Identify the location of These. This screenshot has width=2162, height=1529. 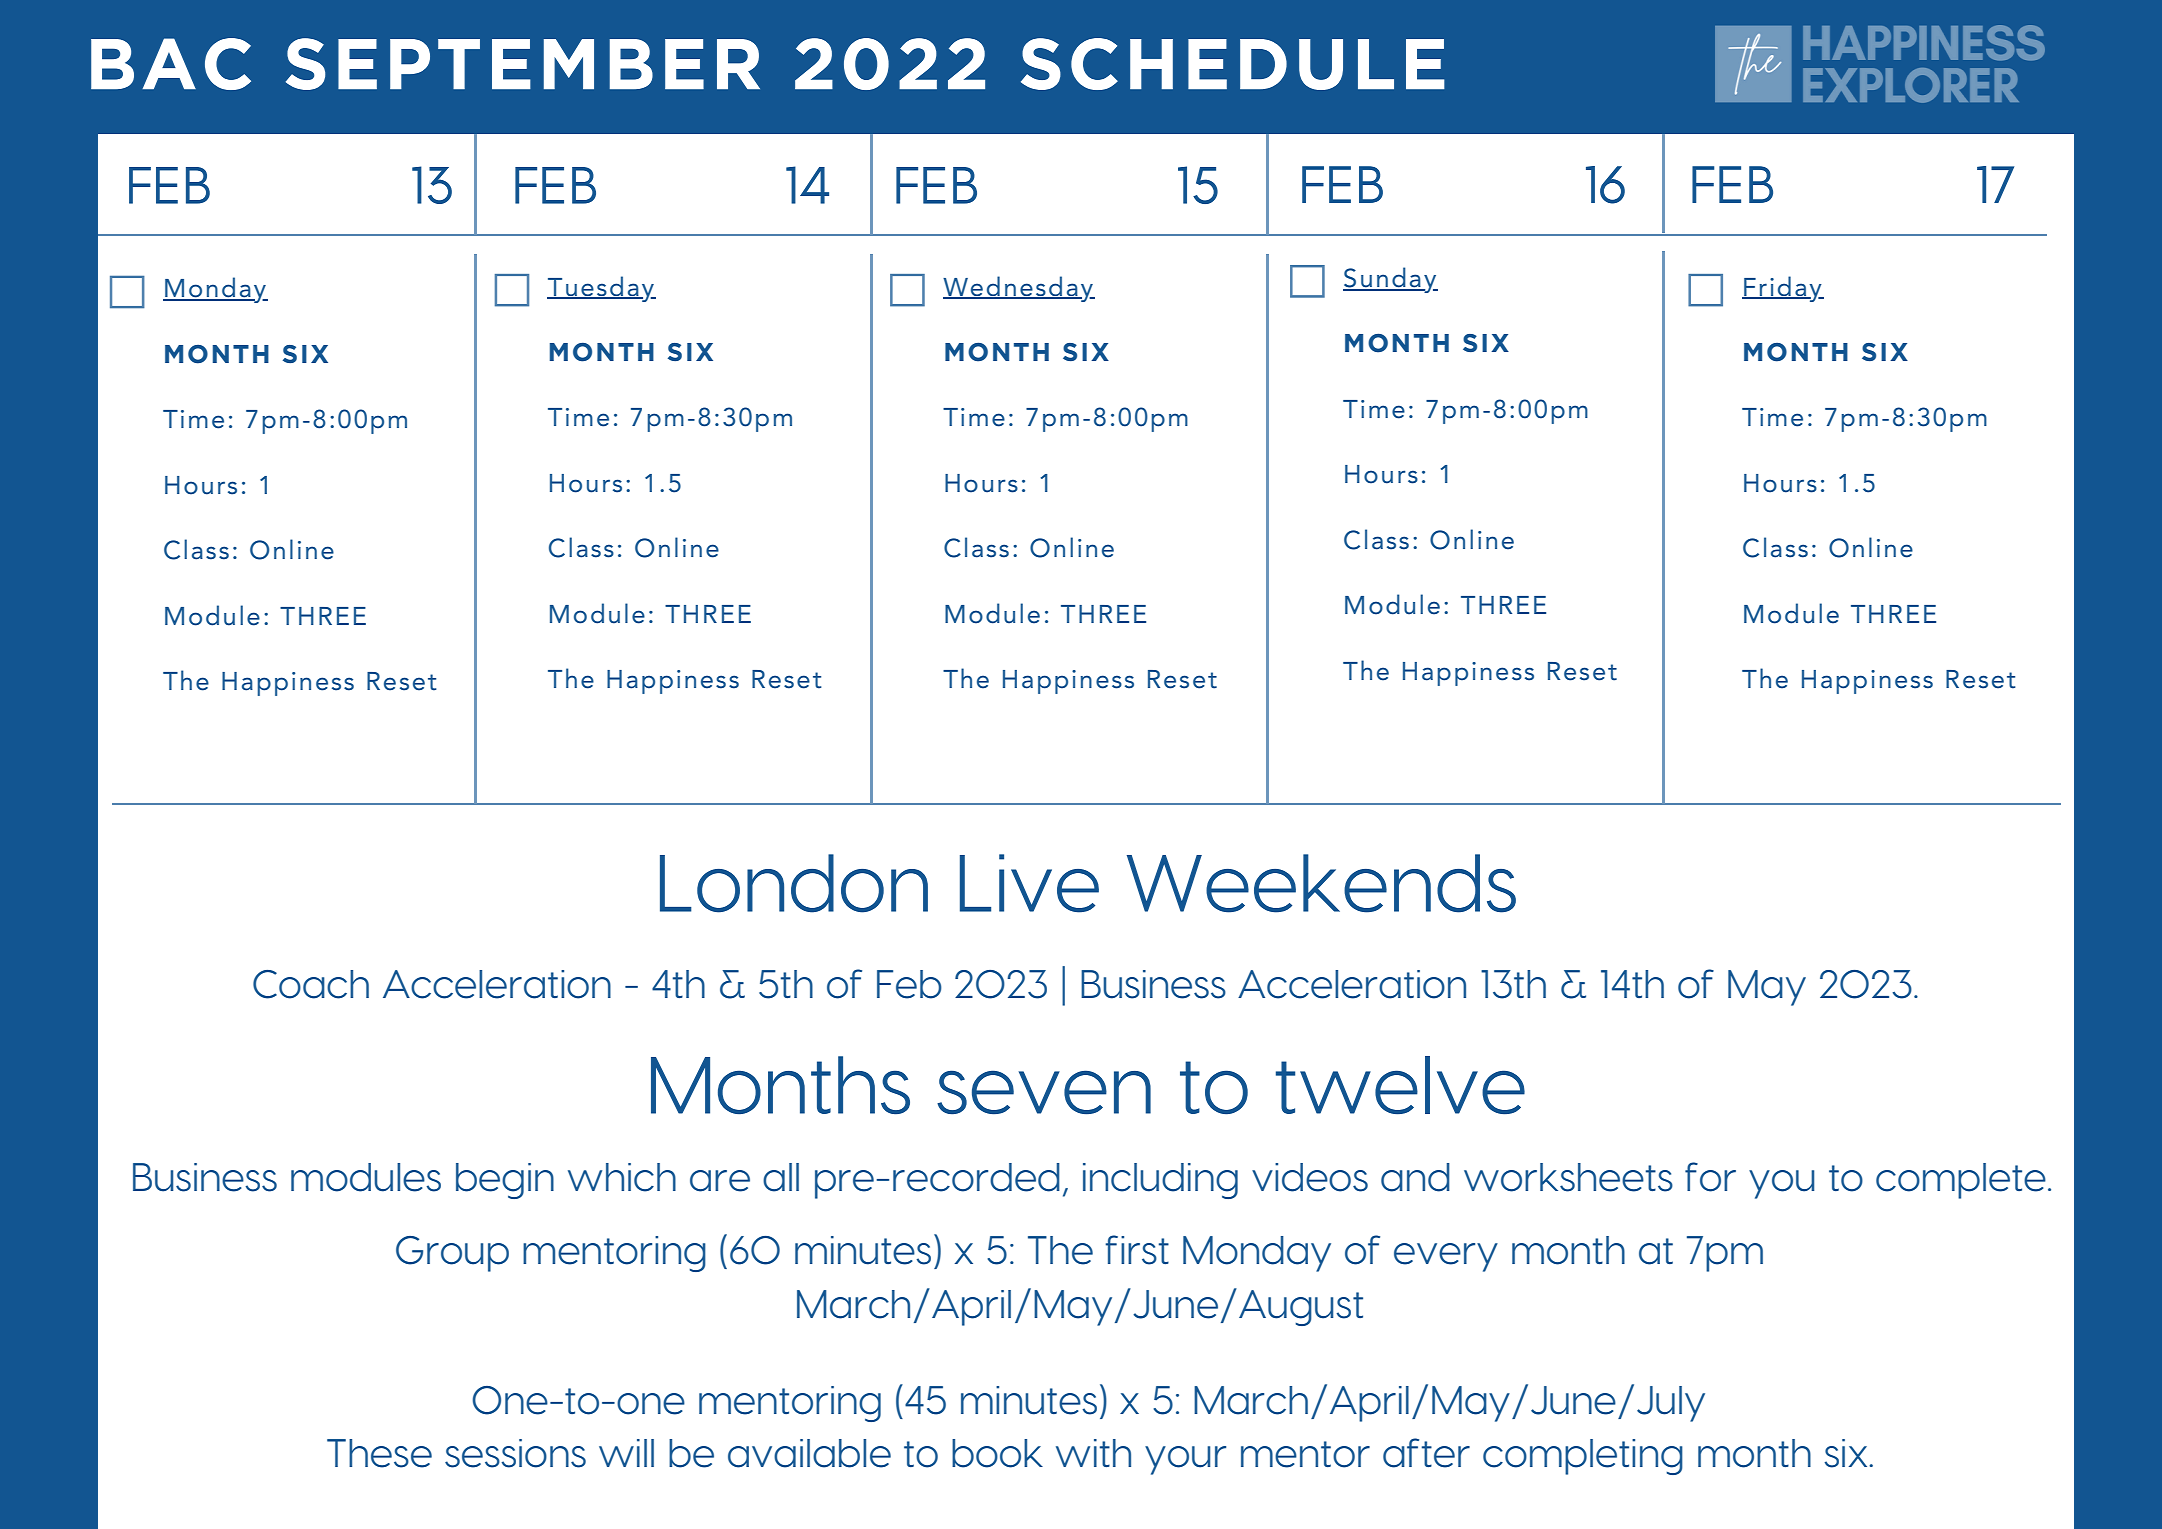
(379, 1453).
